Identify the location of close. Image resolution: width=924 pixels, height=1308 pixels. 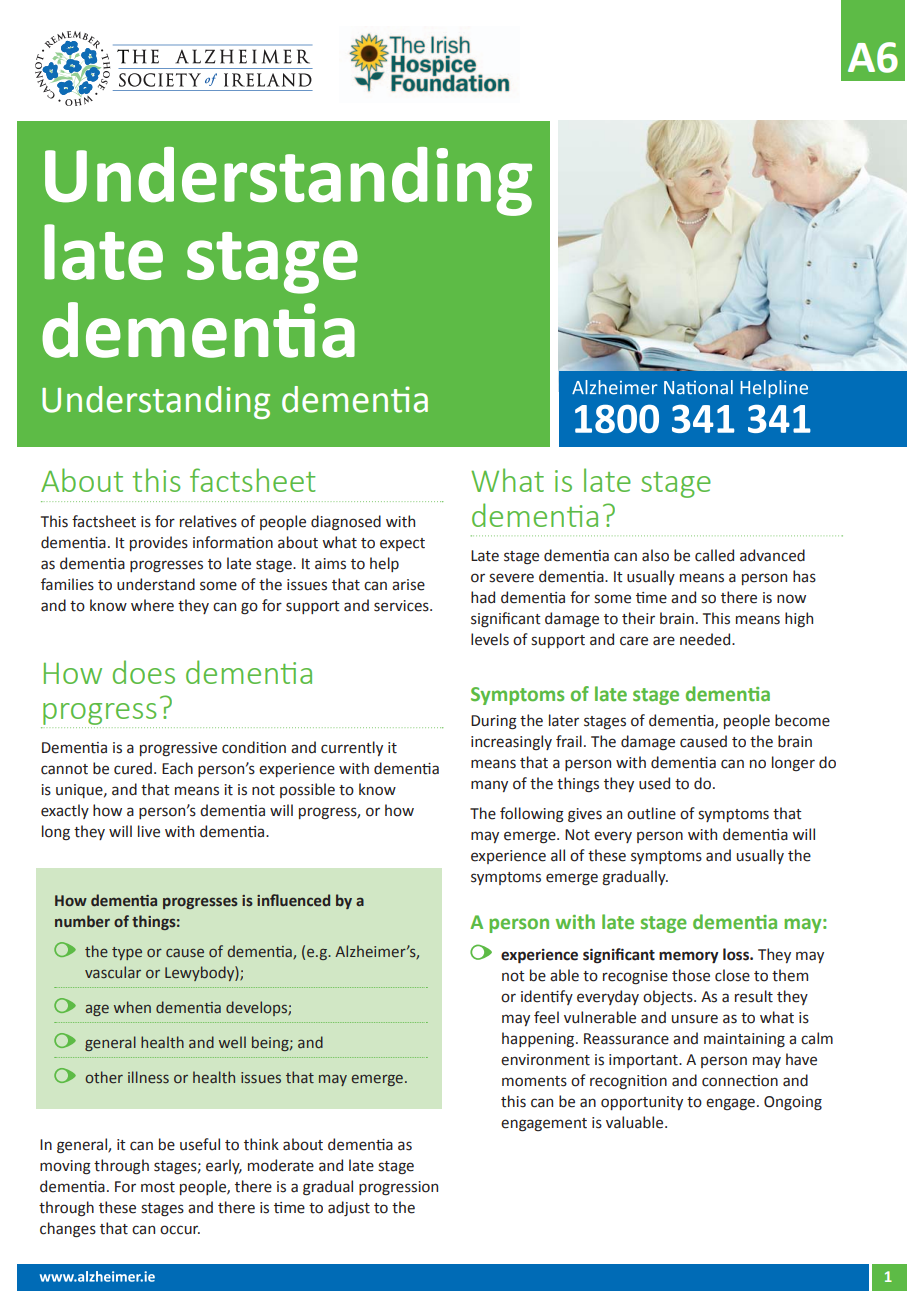
(732, 975).
